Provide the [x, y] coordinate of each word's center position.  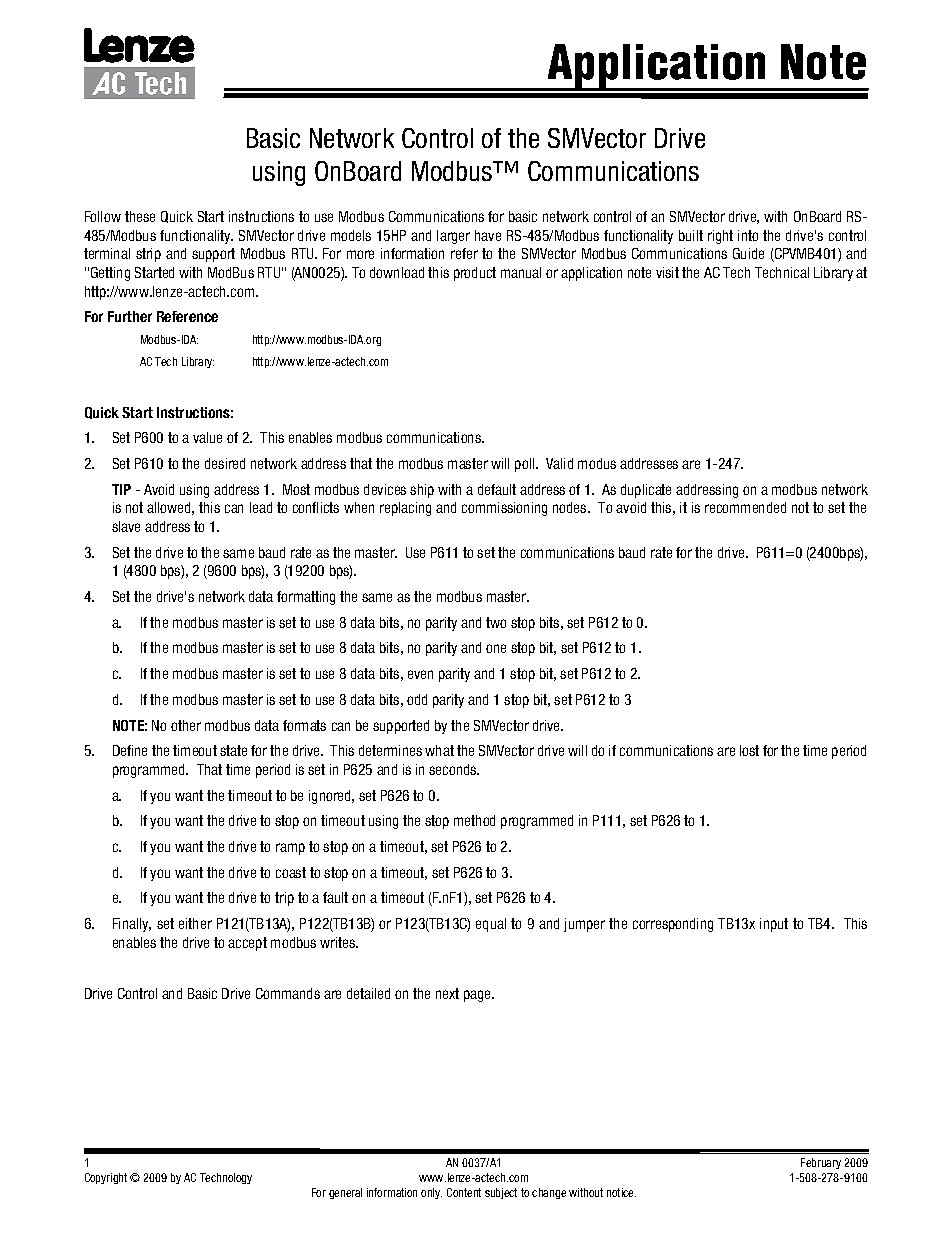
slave [126, 526]
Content [464, 1192]
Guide [748, 253]
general [345, 1193]
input [774, 925]
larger [453, 237]
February [821, 1163]
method [474, 820]
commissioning [504, 509]
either [195, 923]
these [140, 216]
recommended [745, 507]
